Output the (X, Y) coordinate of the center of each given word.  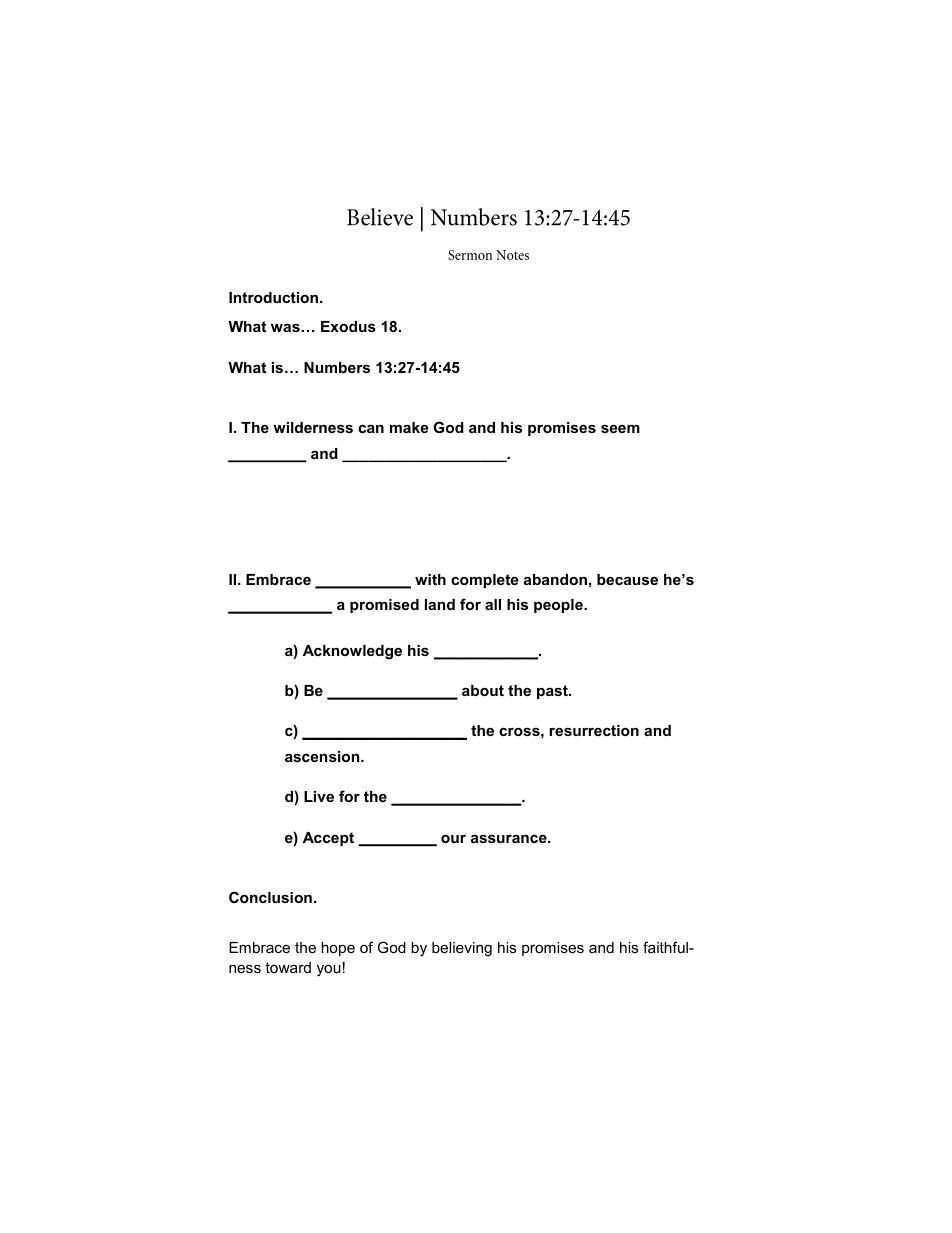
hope (338, 949)
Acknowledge (352, 652)
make (409, 427)
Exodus (348, 326)
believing (462, 949)
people (559, 606)
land (440, 604)
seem (620, 428)
